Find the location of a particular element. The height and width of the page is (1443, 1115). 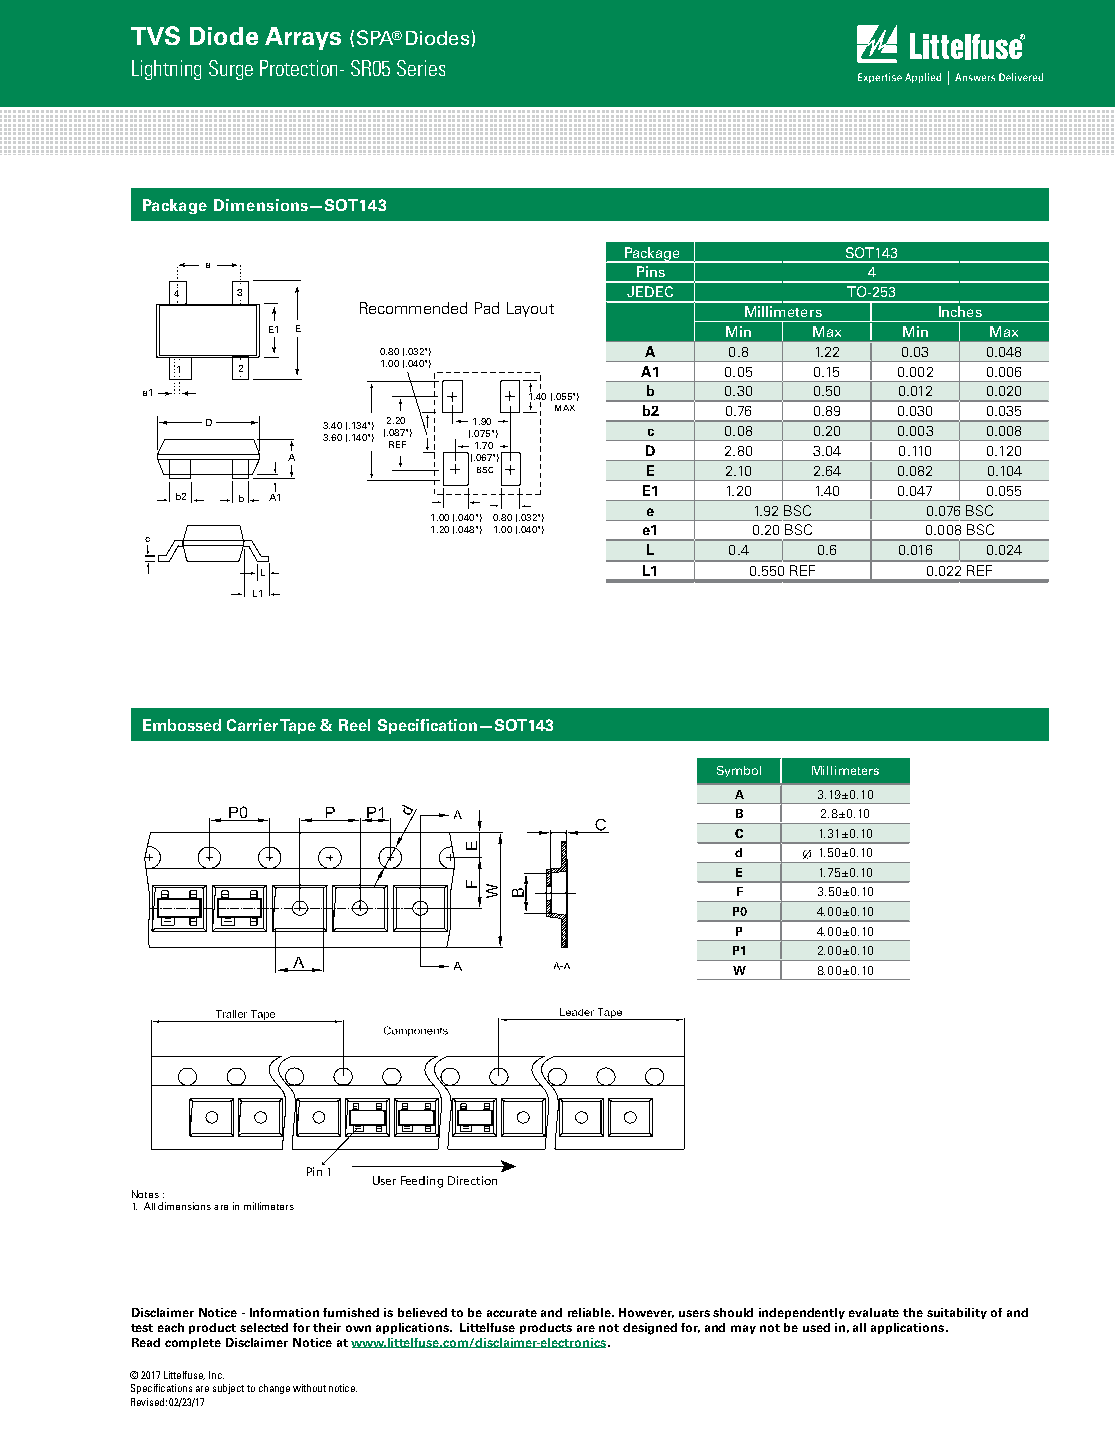

evaluate is located at coordinates (874, 1312).
